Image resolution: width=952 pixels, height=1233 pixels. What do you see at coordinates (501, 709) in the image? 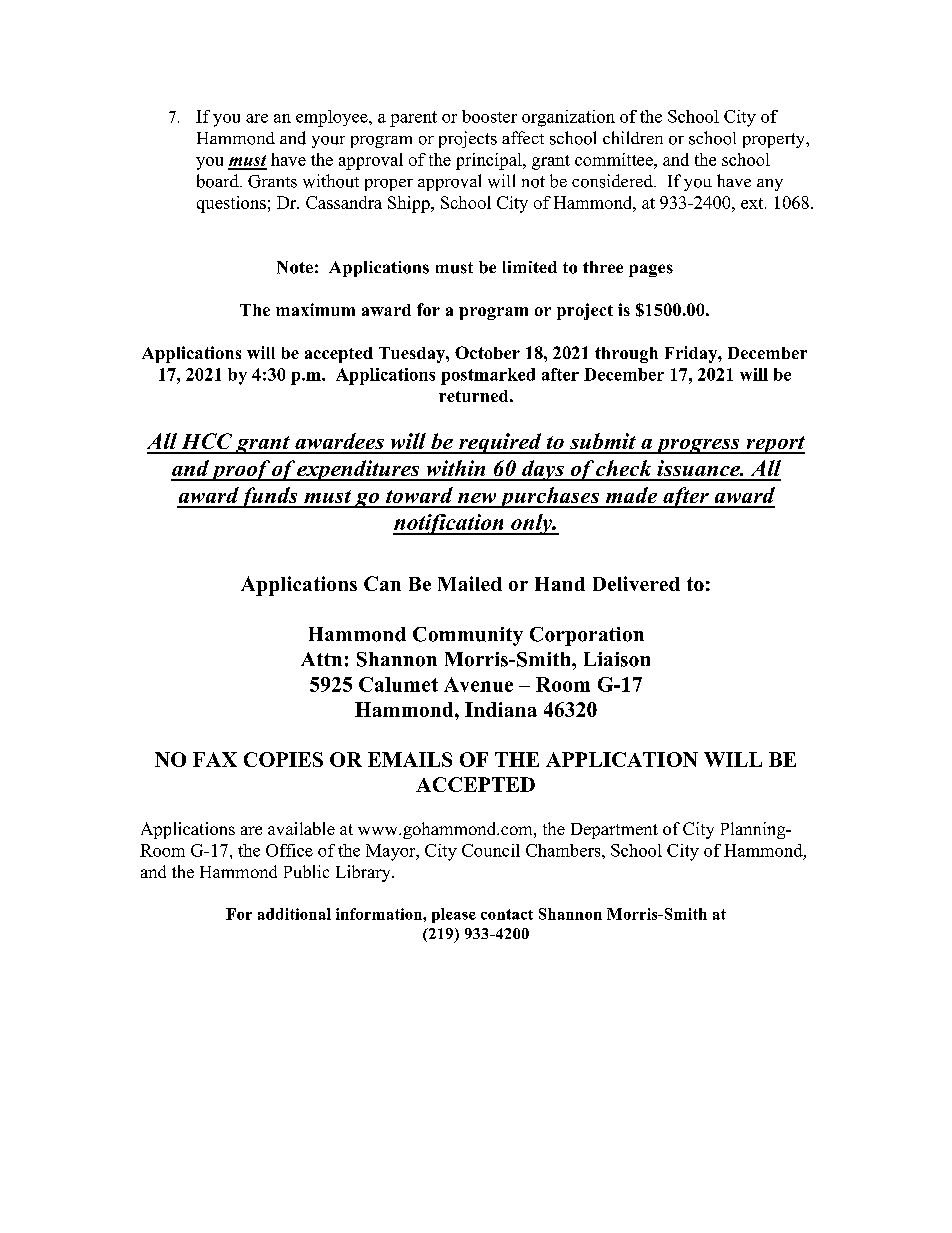
I see `Indiana` at bounding box center [501, 709].
